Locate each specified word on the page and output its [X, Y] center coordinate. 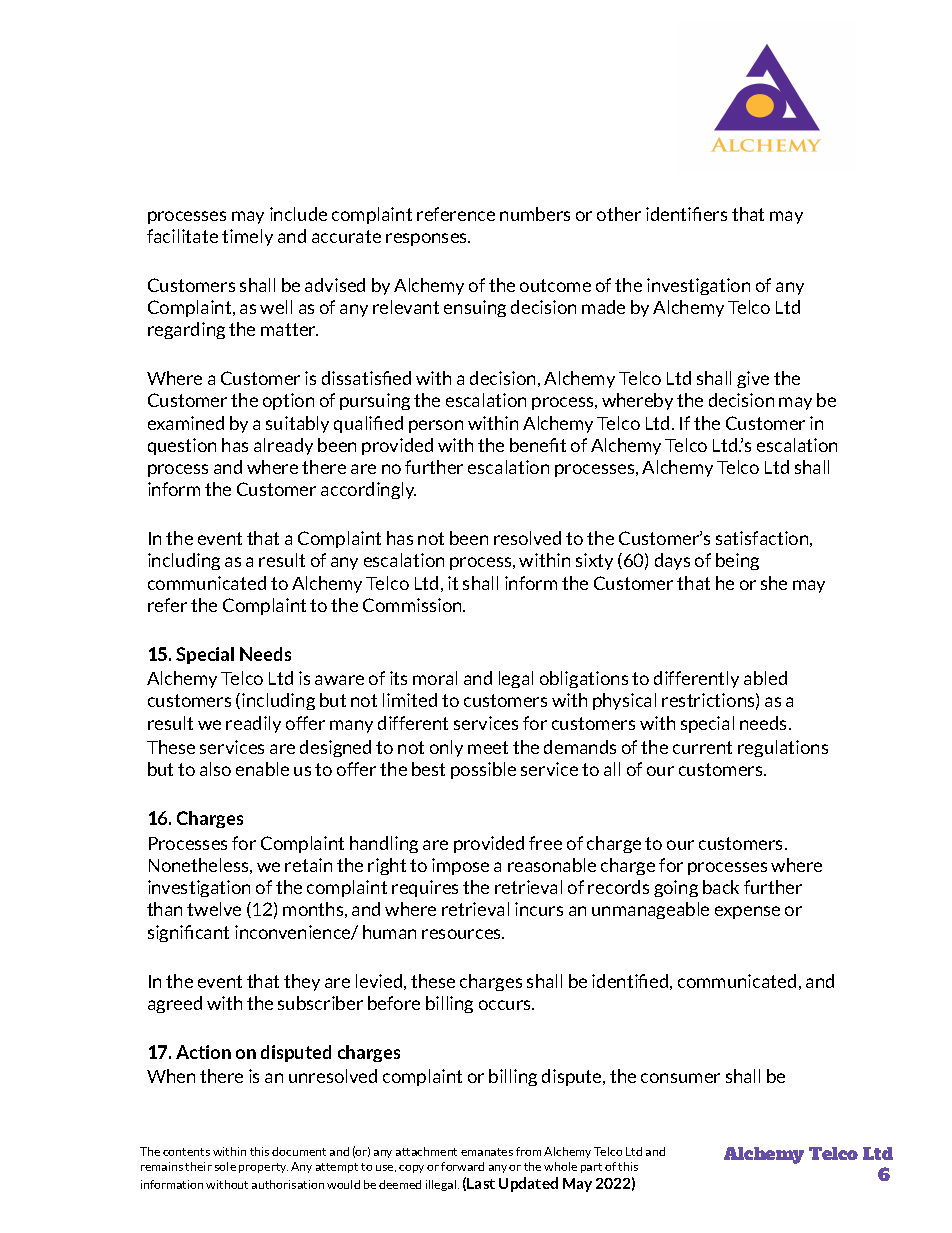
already [283, 446]
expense [747, 912]
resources [463, 934]
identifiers [686, 214]
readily [253, 724]
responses [428, 239]
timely [247, 237]
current [702, 747]
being [737, 561]
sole [225, 1166]
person [436, 426]
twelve [214, 909]
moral [435, 678]
